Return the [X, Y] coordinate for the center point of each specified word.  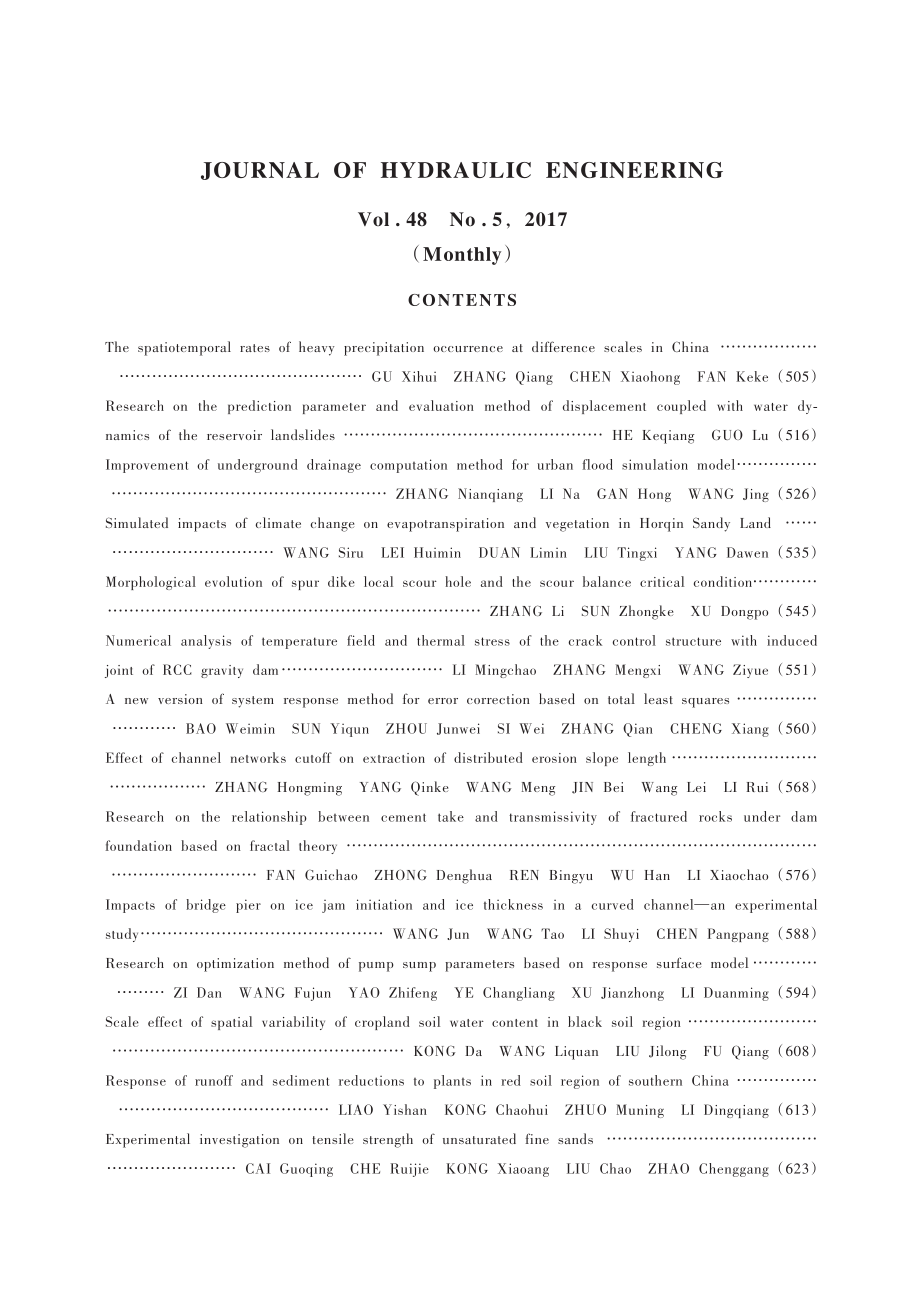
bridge [206, 906]
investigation [239, 1141]
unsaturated [479, 1138]
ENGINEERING [634, 170]
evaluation [441, 405]
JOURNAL [260, 171]
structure [693, 641]
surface [679, 962]
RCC [177, 669]
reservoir [234, 435]
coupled [681, 407]
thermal [441, 640]
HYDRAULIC [456, 170]
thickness [513, 904]
